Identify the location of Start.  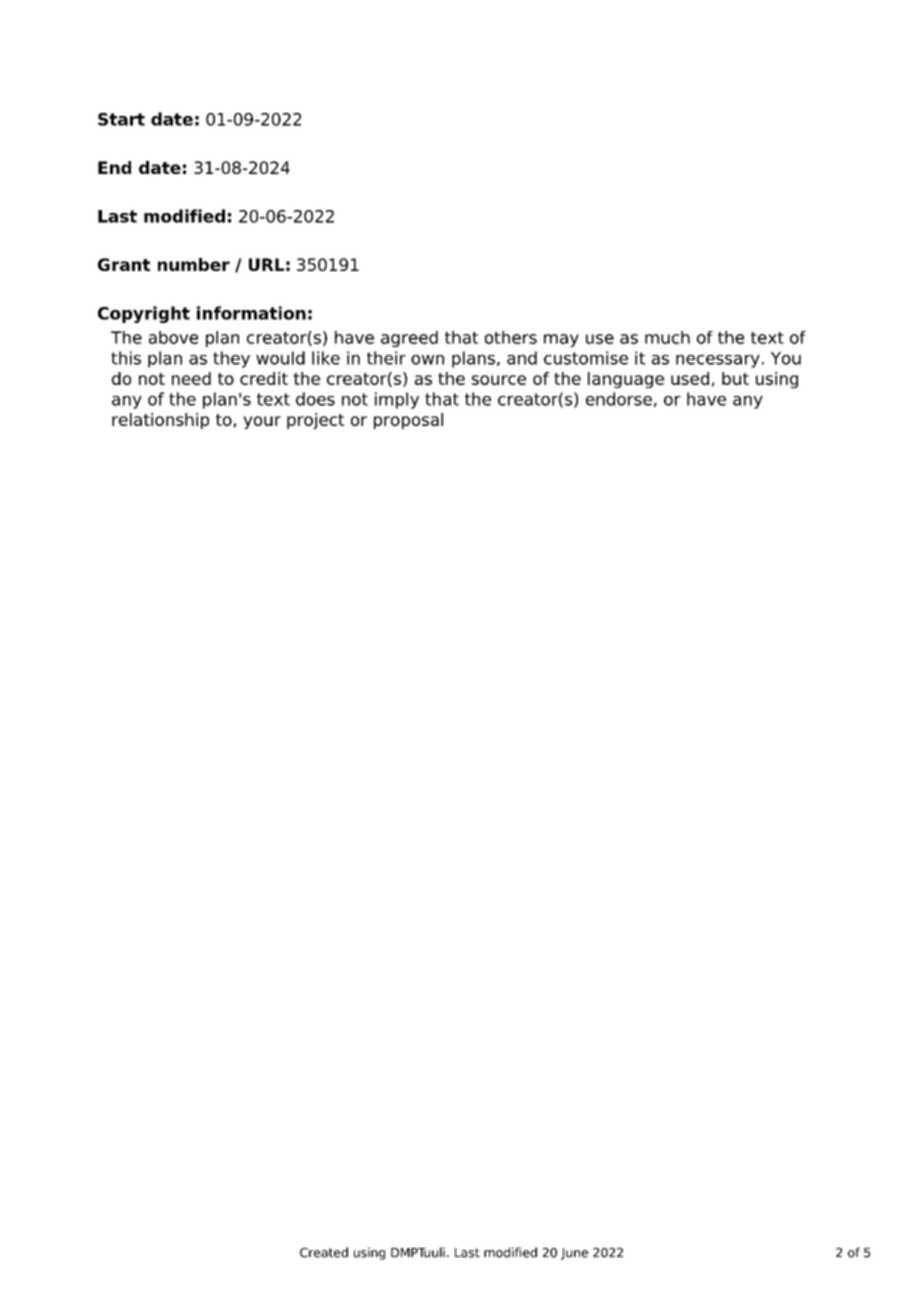
(121, 119).
